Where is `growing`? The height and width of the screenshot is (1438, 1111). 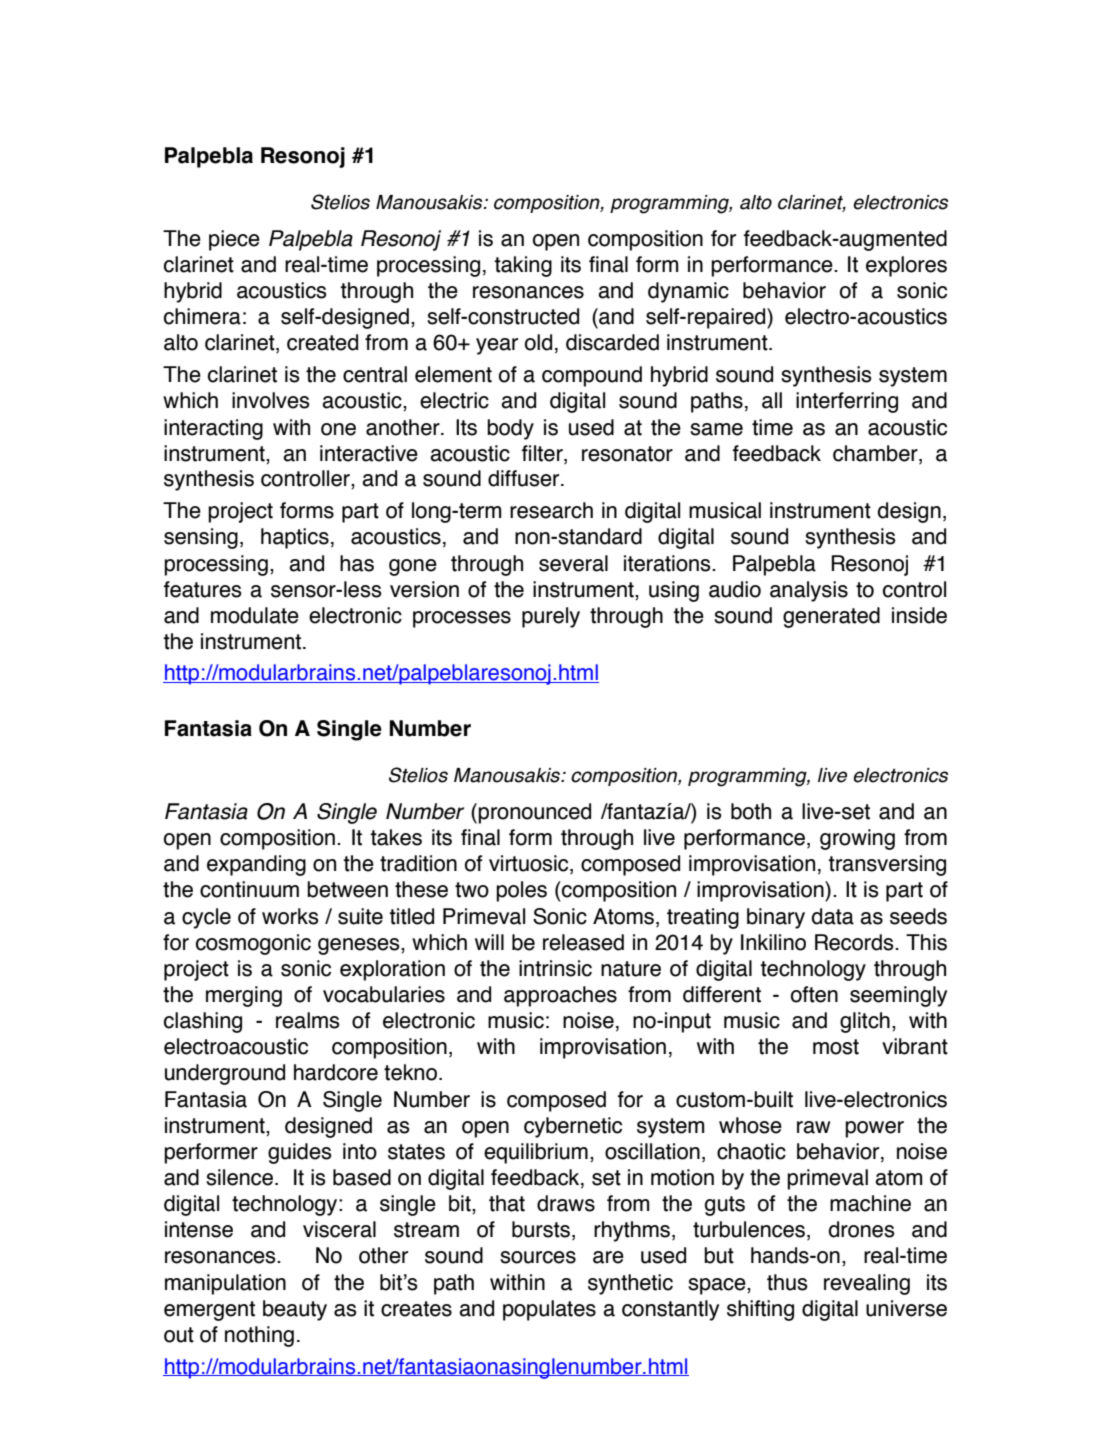 growing is located at coordinates (857, 839).
